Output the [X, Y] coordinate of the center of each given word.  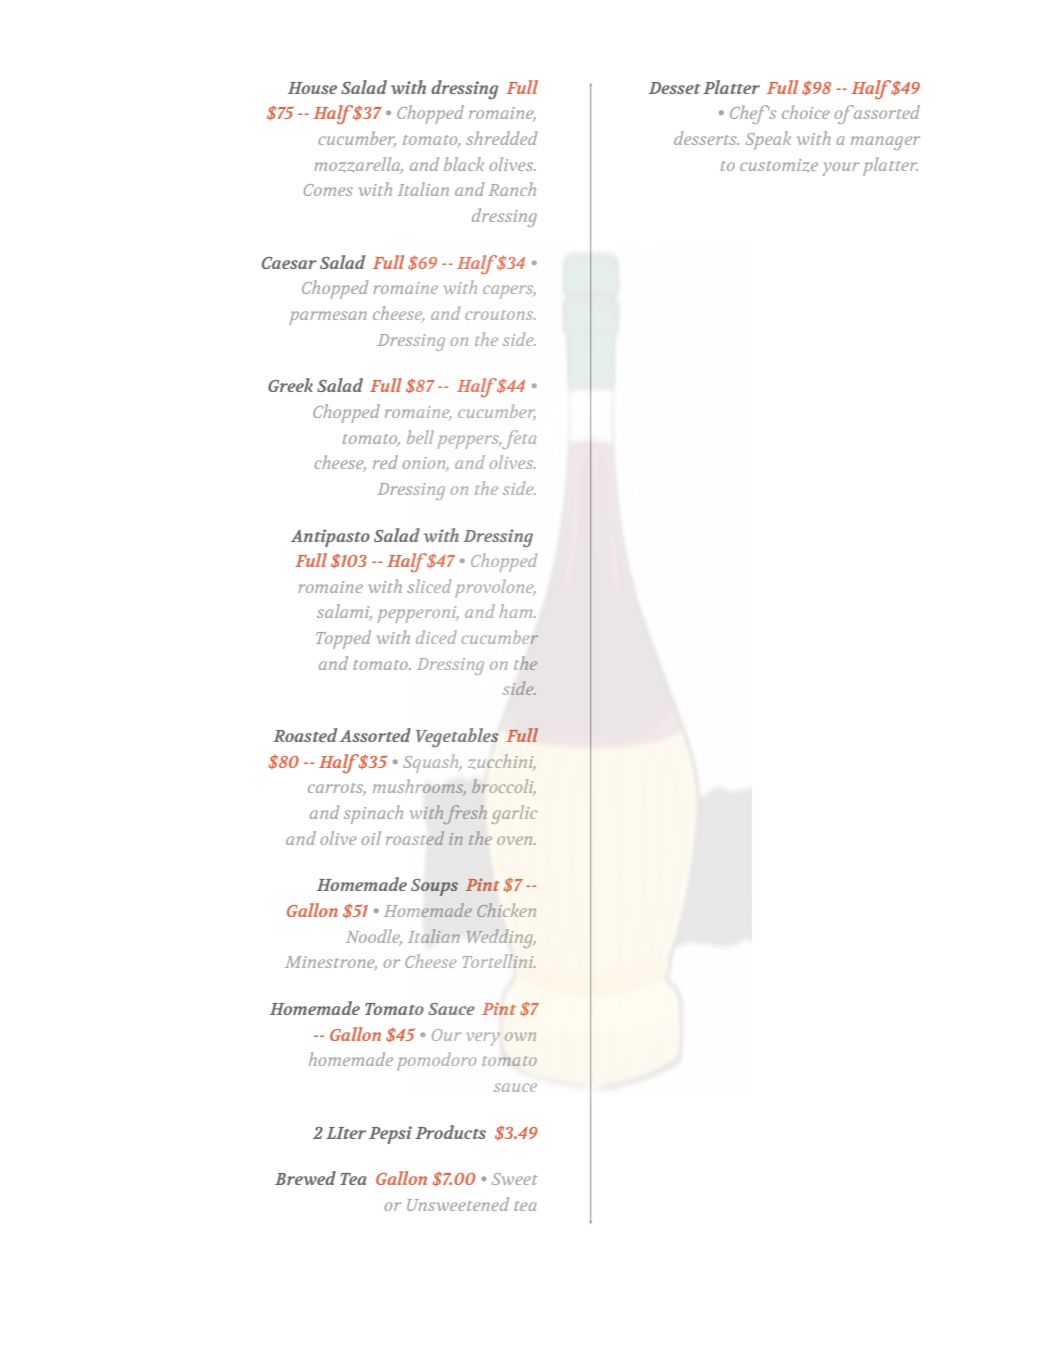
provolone [495, 588]
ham [517, 611]
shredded [502, 138]
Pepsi [390, 1135]
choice [805, 112]
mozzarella [358, 165]
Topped [343, 639]
